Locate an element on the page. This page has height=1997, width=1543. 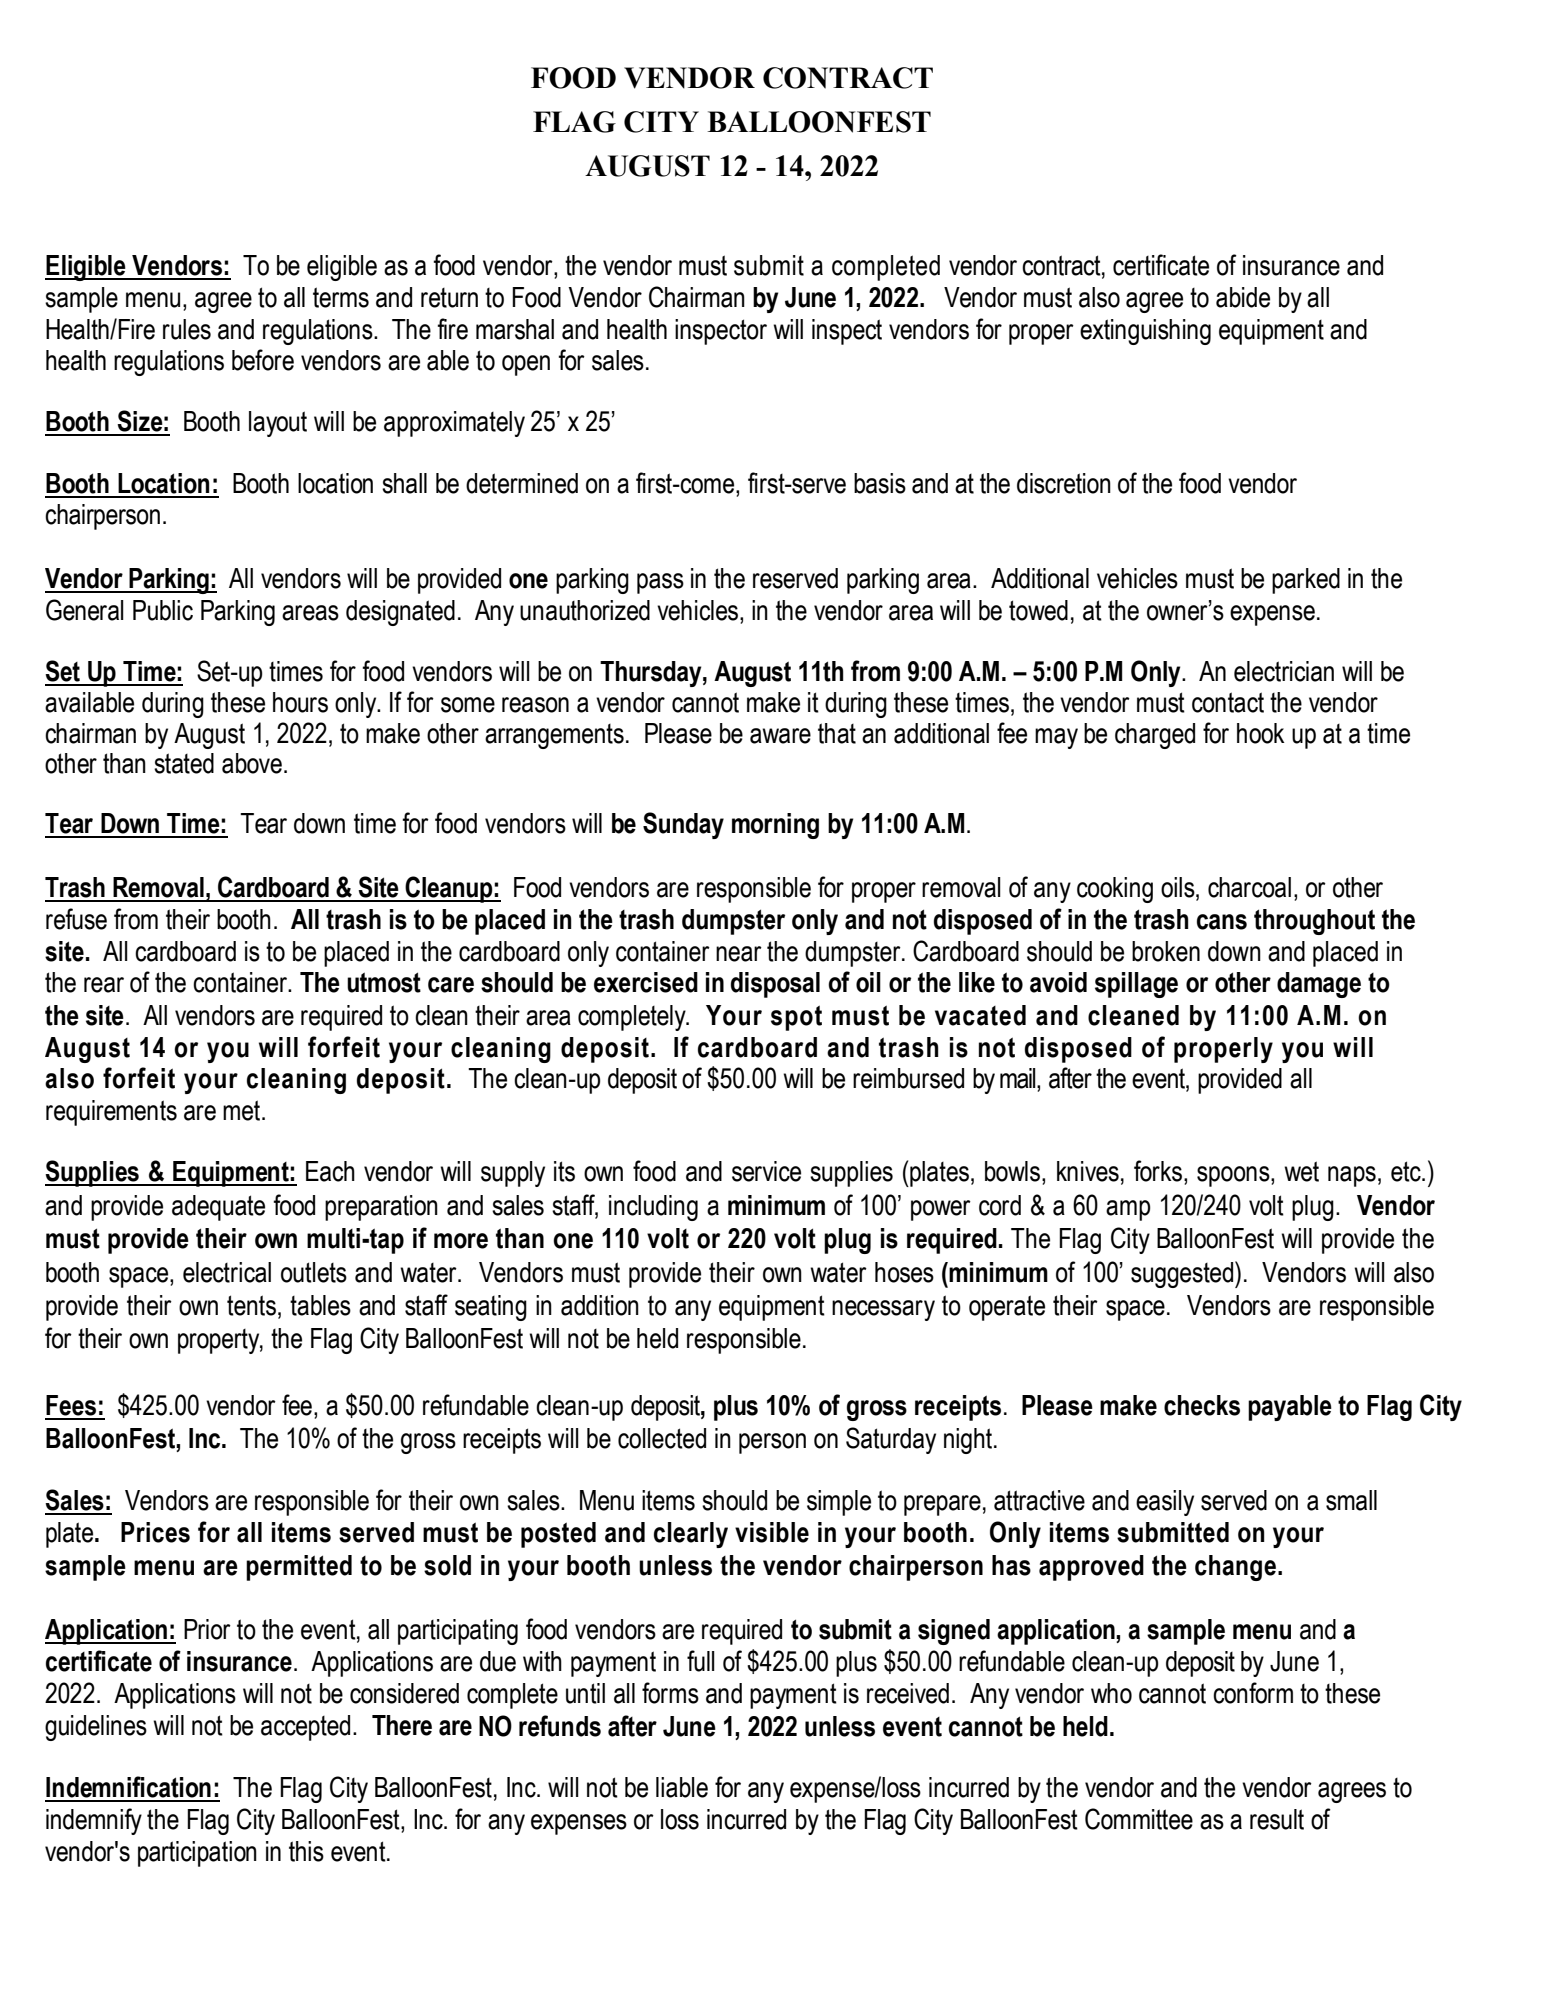
charcoal is located at coordinates (1249, 887).
